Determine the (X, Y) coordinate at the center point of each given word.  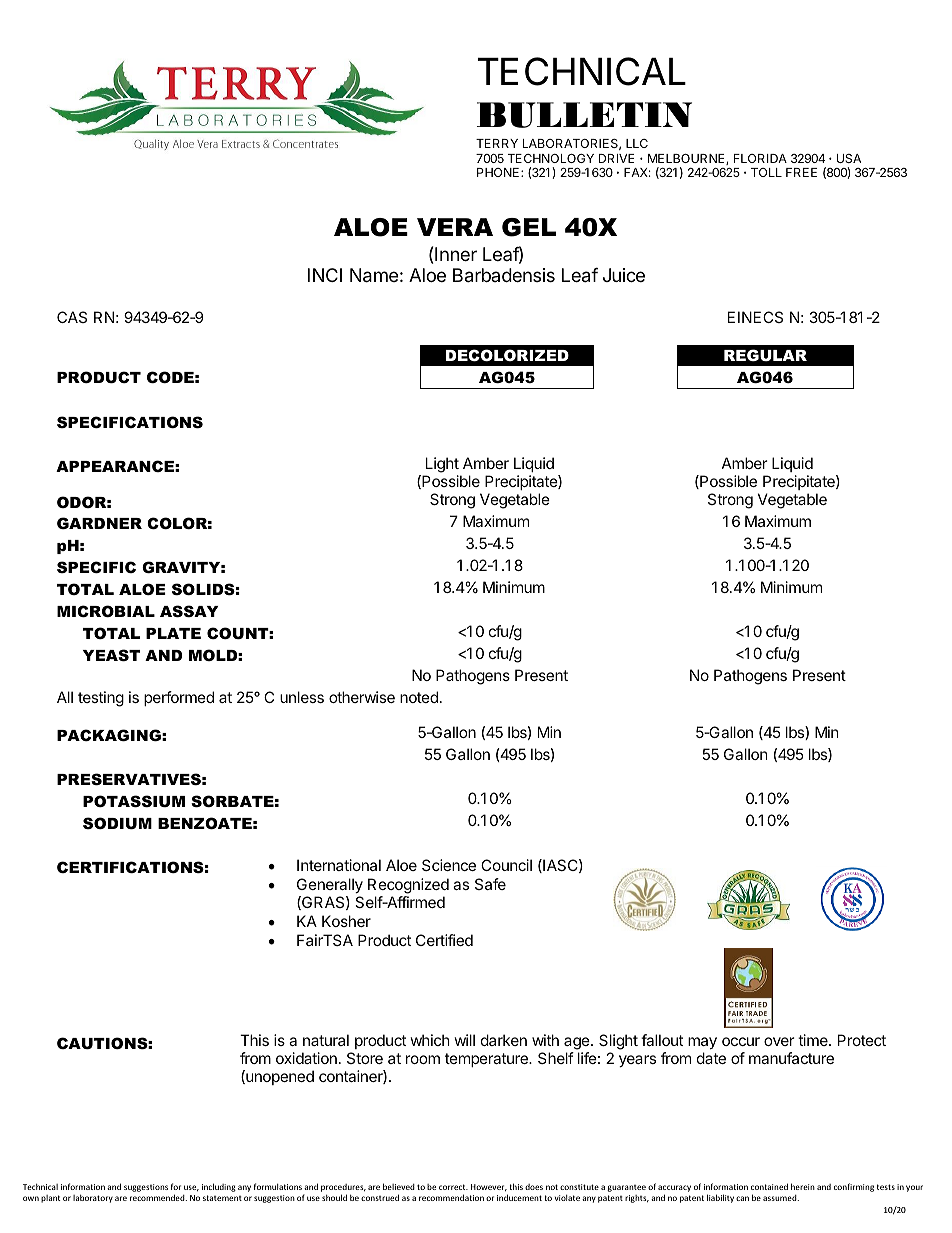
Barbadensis (504, 275)
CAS (72, 317)
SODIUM (117, 823)
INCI (325, 275)
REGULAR (765, 355)
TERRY (497, 143)
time (814, 1040)
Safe (490, 884)
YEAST (111, 655)
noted (419, 697)
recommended (158, 1197)
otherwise (362, 697)
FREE (801, 172)
